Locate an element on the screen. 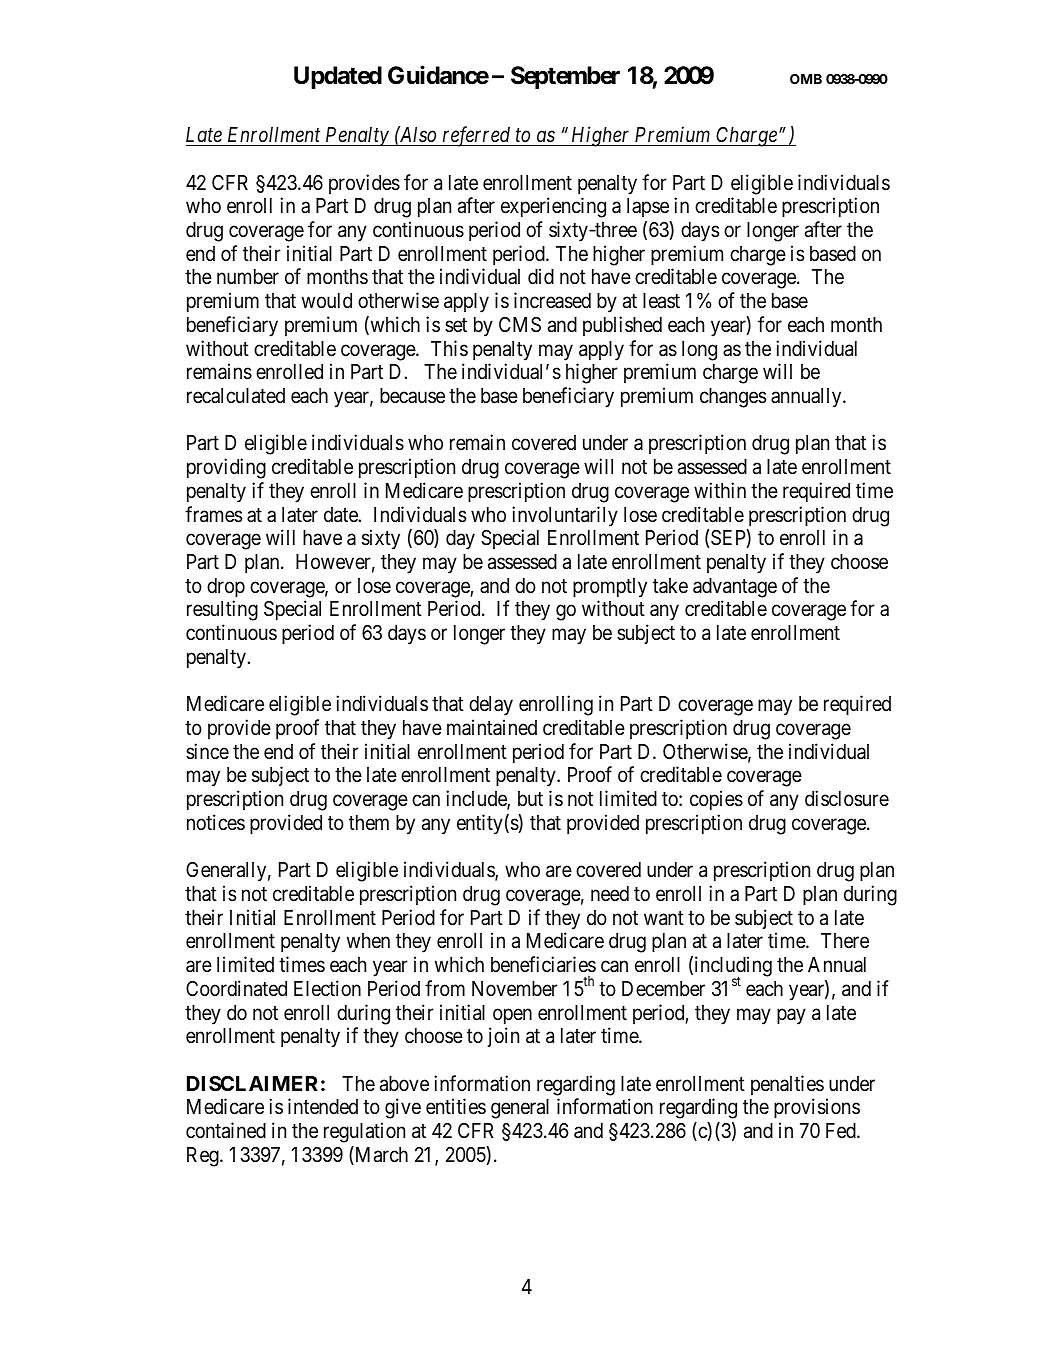 The height and width of the screenshot is (1361, 1052). would is located at coordinates (327, 301).
